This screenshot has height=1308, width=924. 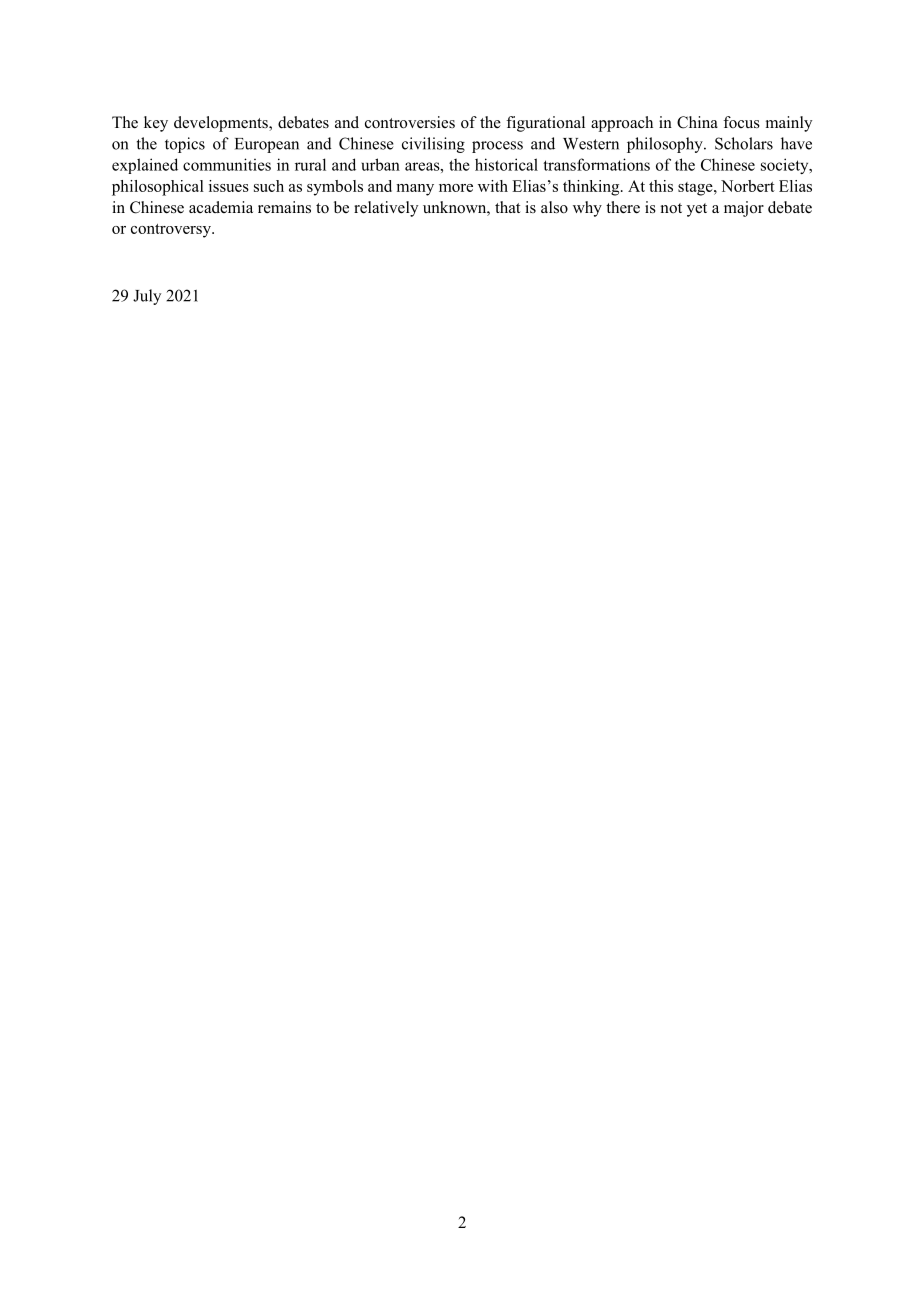 What do you see at coordinates (697, 122) in the screenshot?
I see `China` at bounding box center [697, 122].
